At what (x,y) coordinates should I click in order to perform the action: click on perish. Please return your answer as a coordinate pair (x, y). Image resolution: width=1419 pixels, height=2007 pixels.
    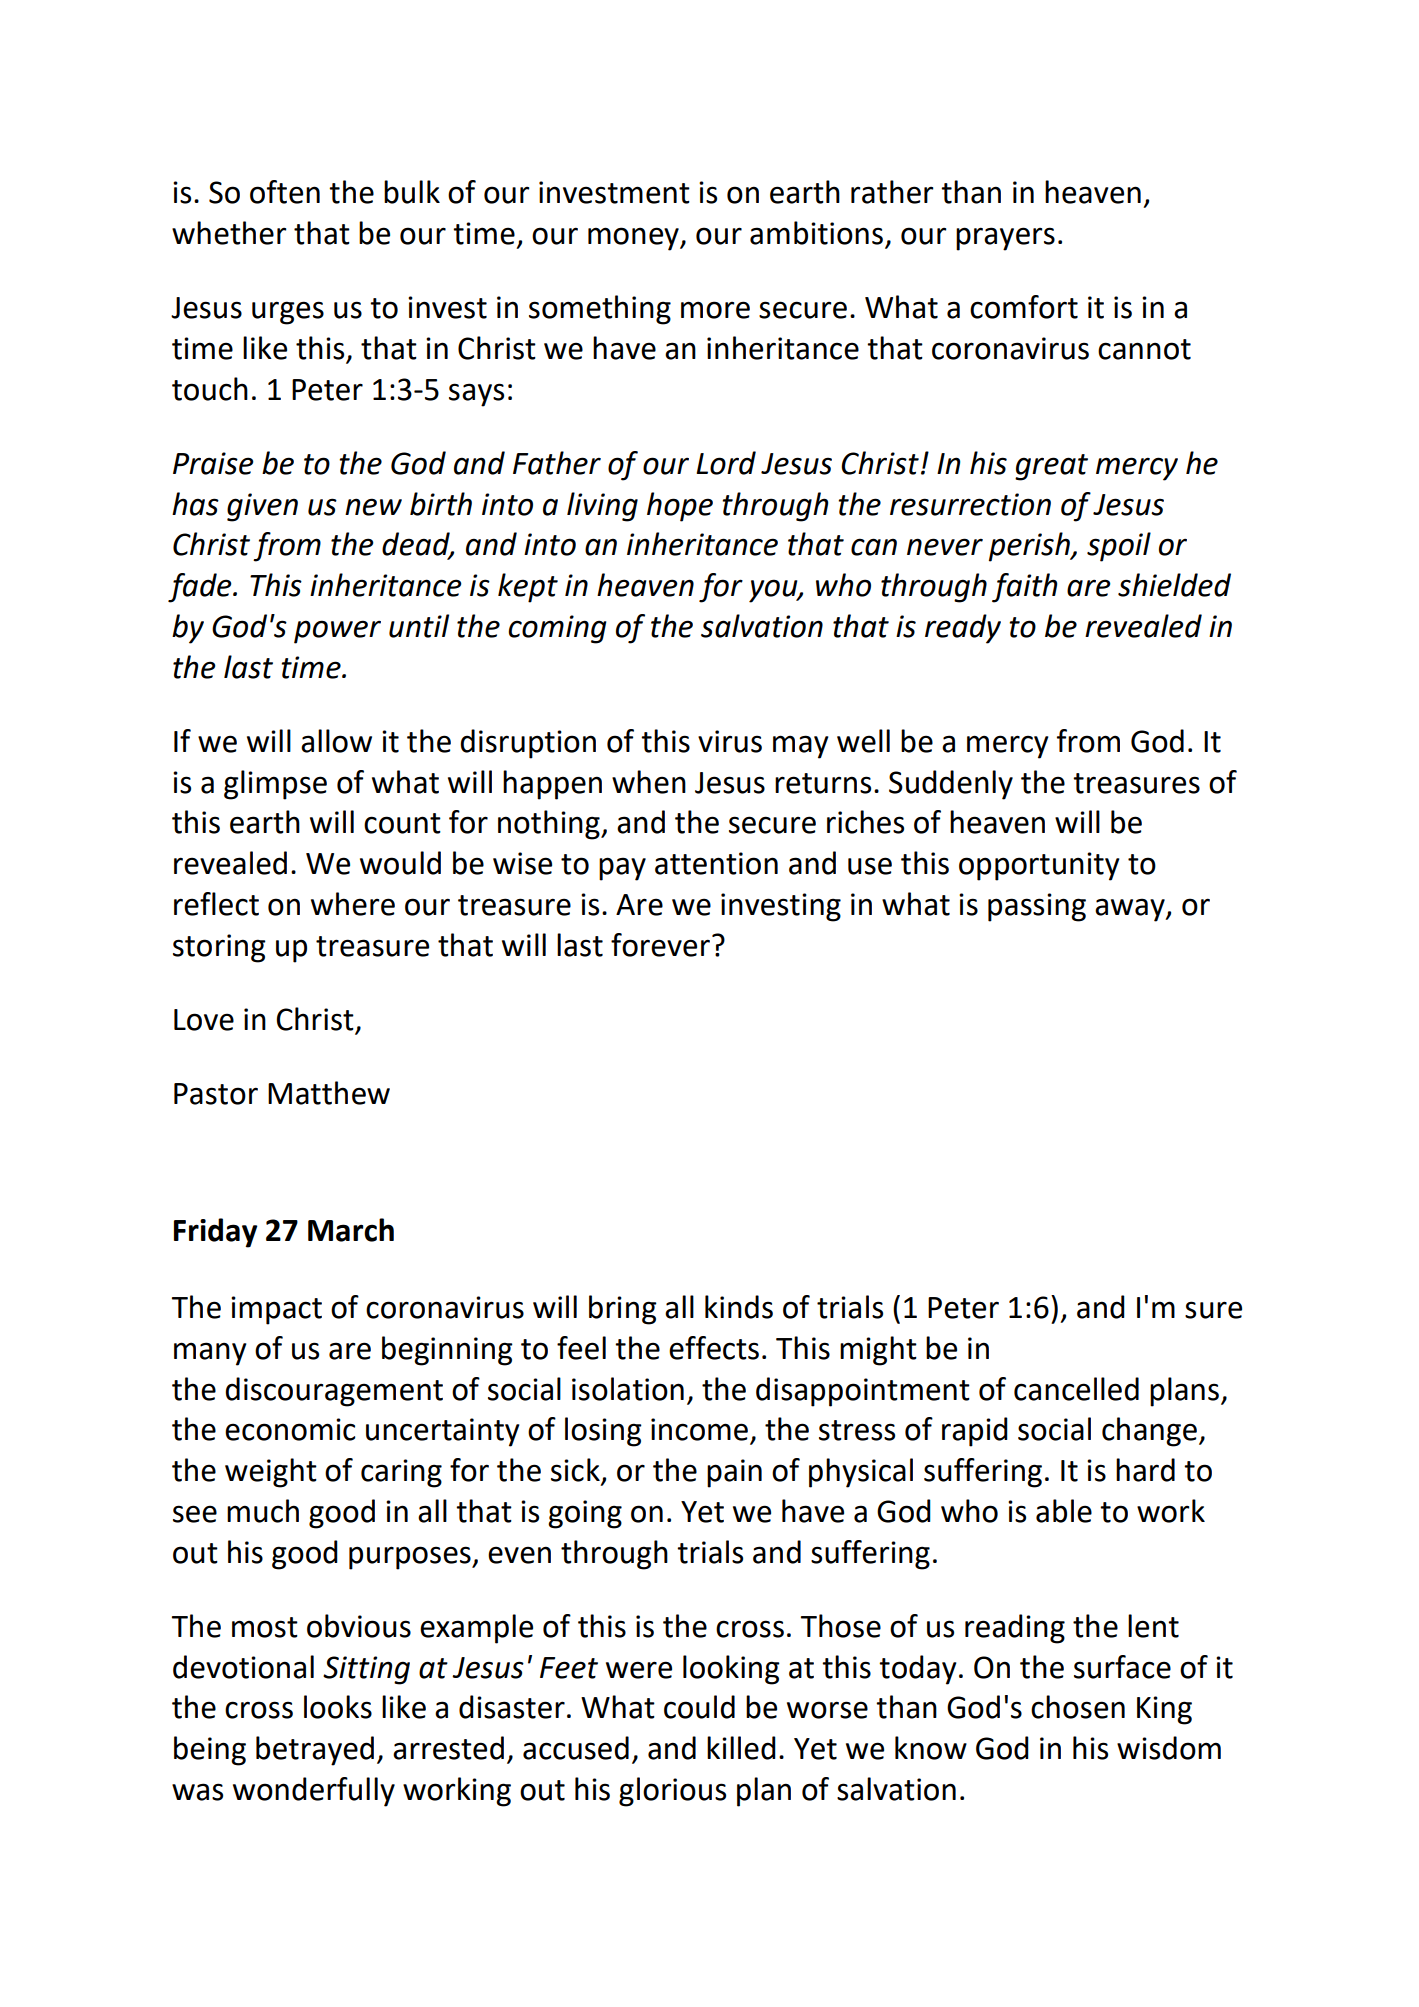
    Looking at the image, I should click on (1030, 547).
